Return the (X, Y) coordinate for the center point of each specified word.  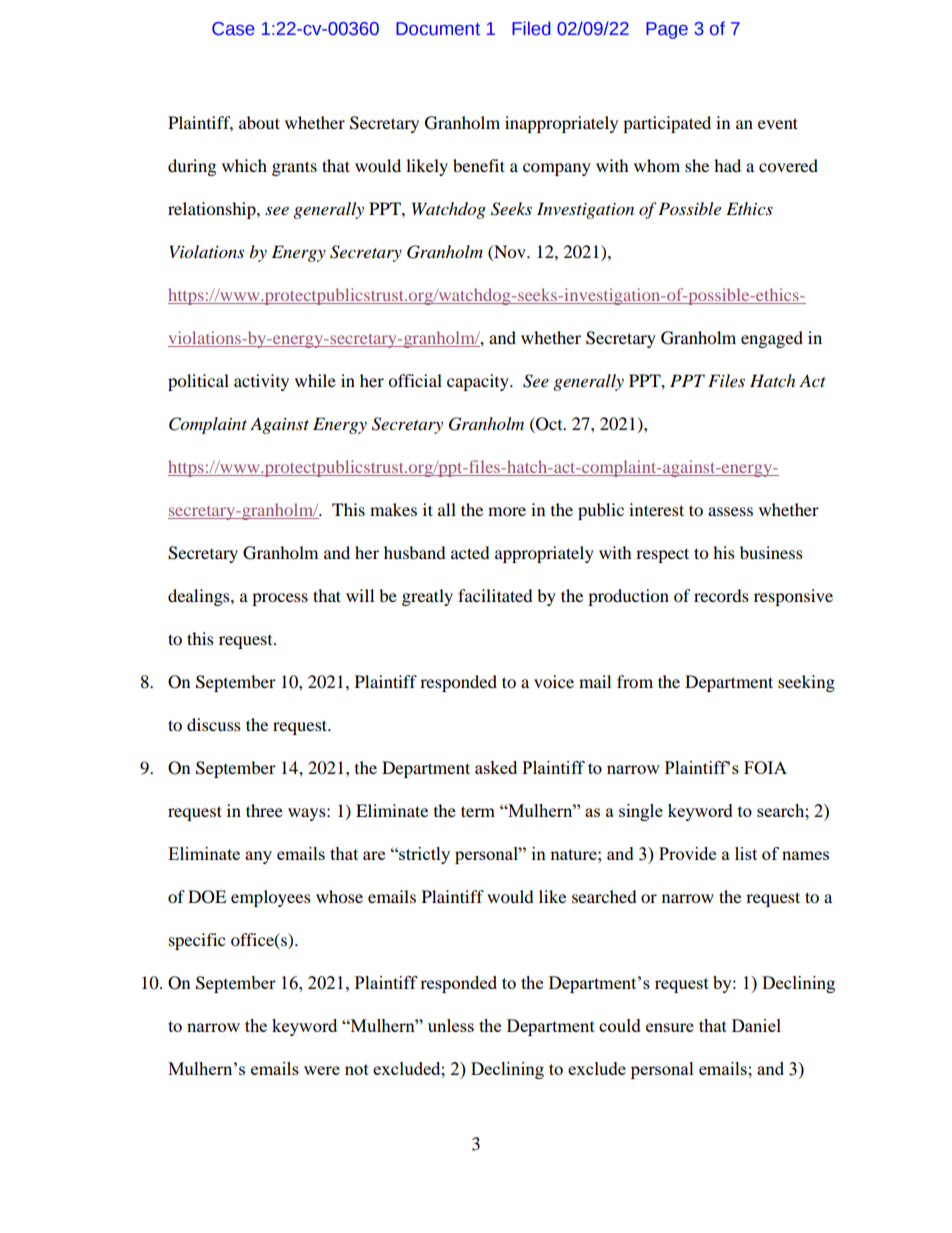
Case (233, 29)
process (280, 599)
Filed (531, 28)
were (322, 1070)
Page (667, 30)
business (771, 552)
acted (470, 552)
